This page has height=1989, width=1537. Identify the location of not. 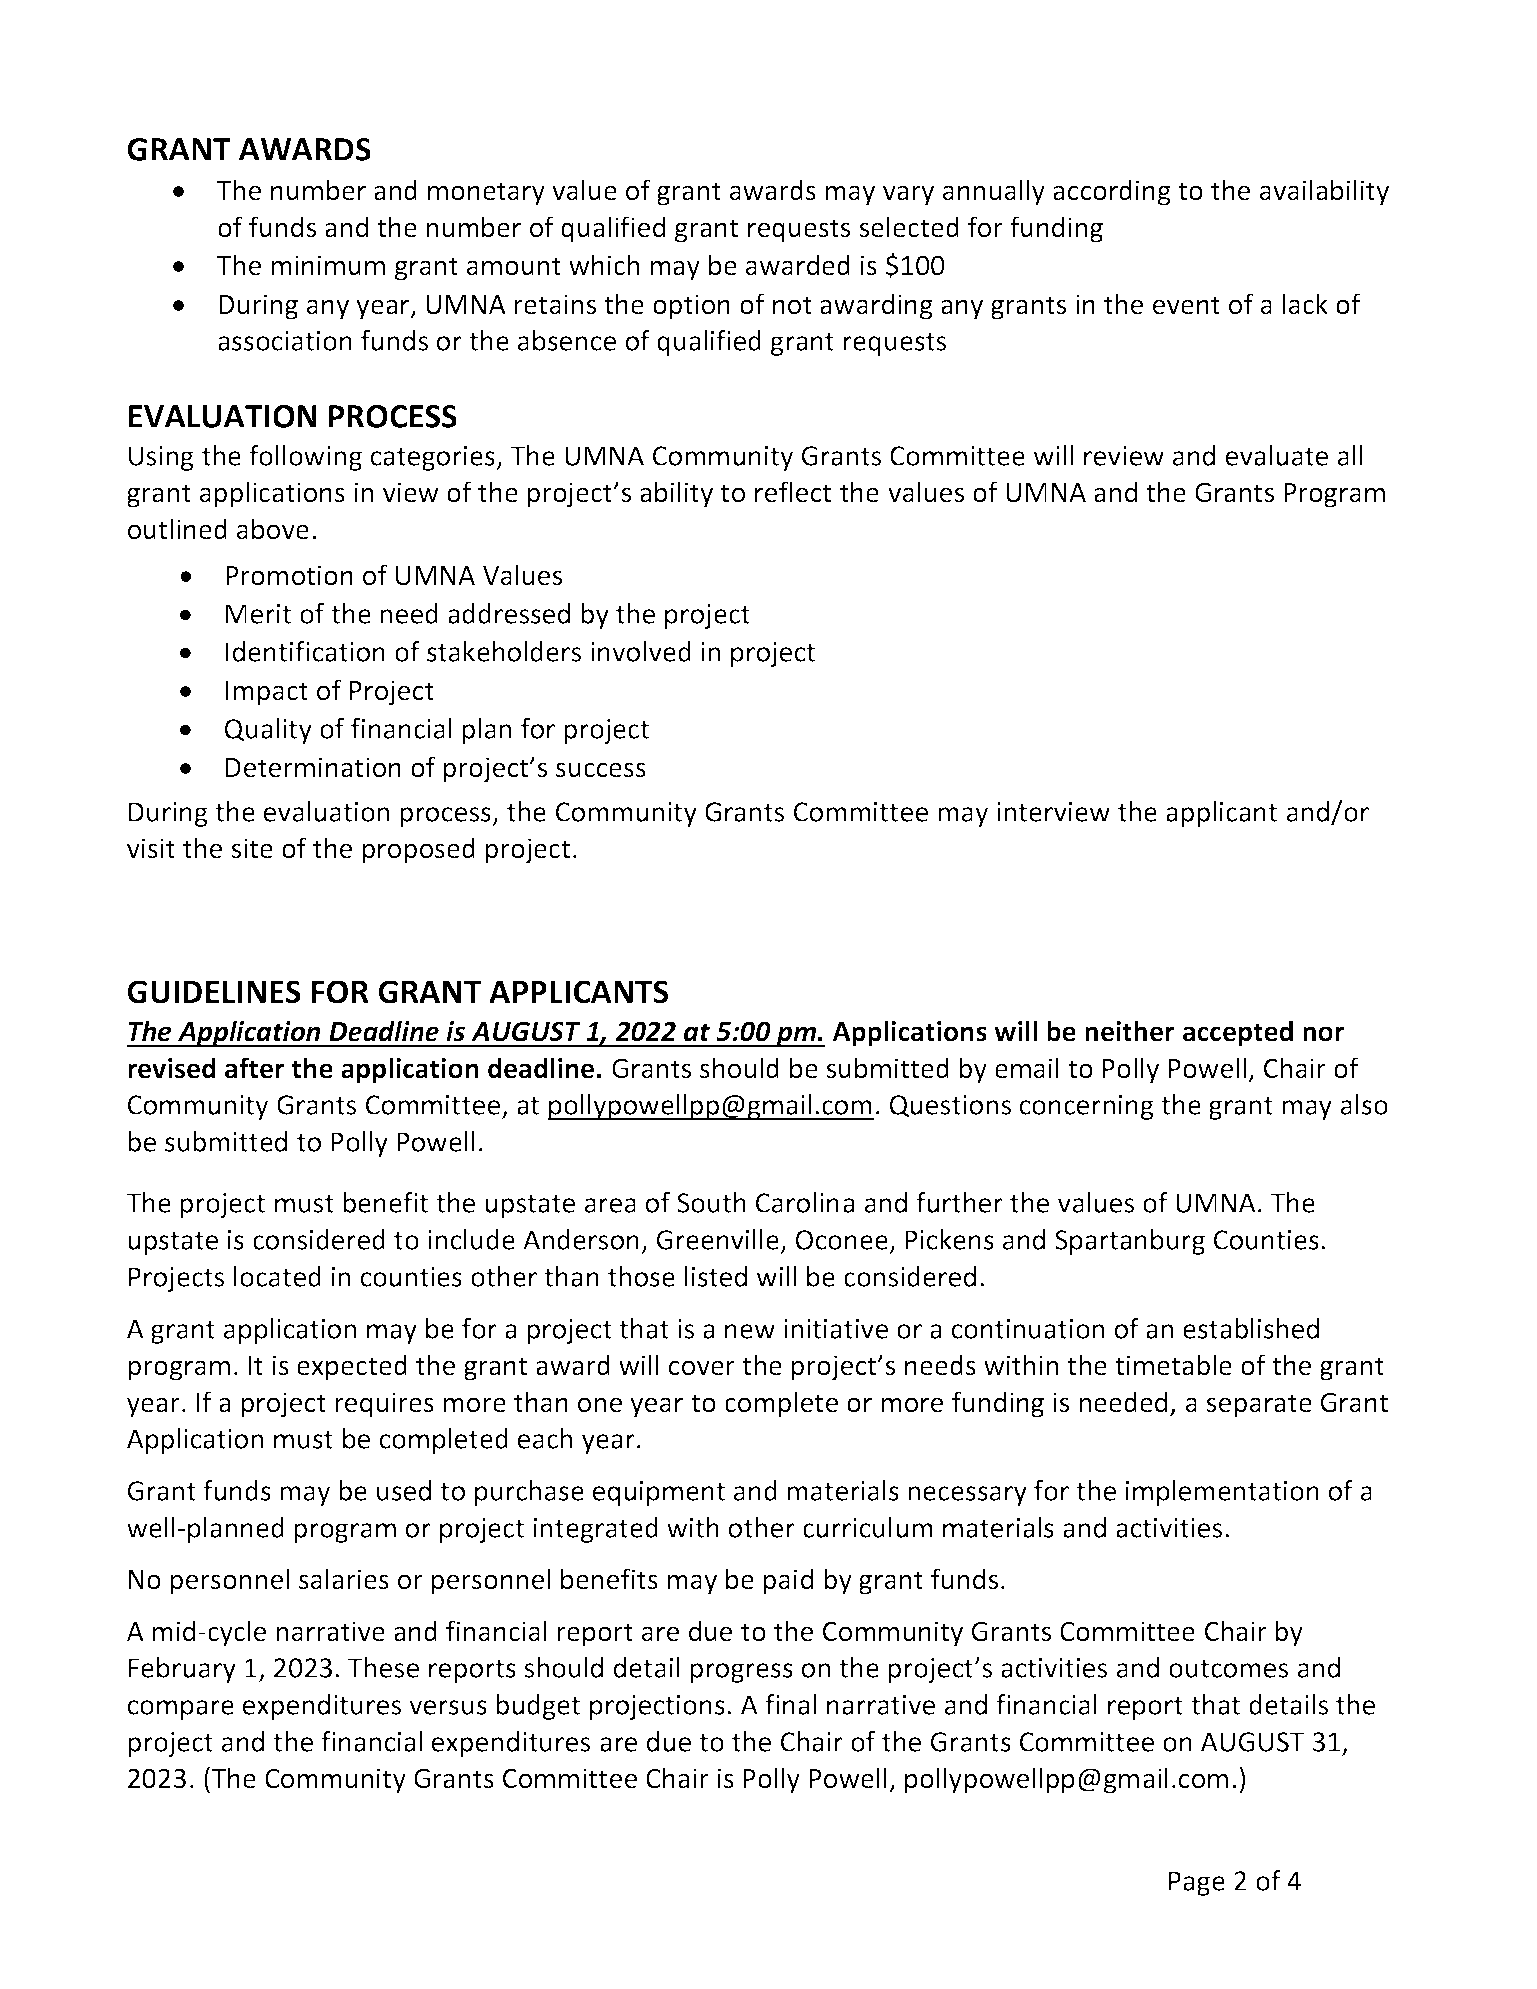
(792, 305).
